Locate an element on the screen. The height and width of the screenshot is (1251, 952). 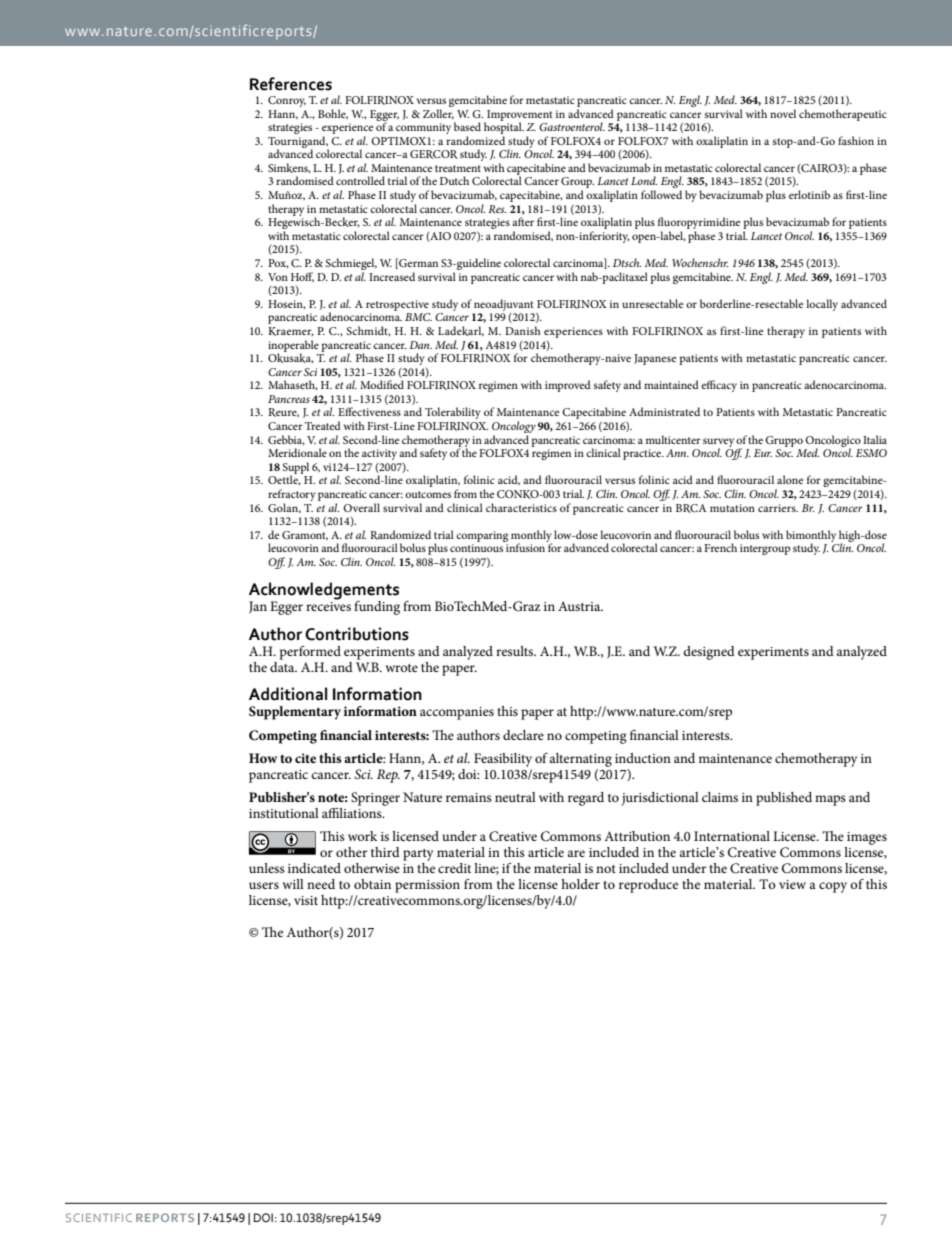
infusion is located at coordinates (524, 546).
